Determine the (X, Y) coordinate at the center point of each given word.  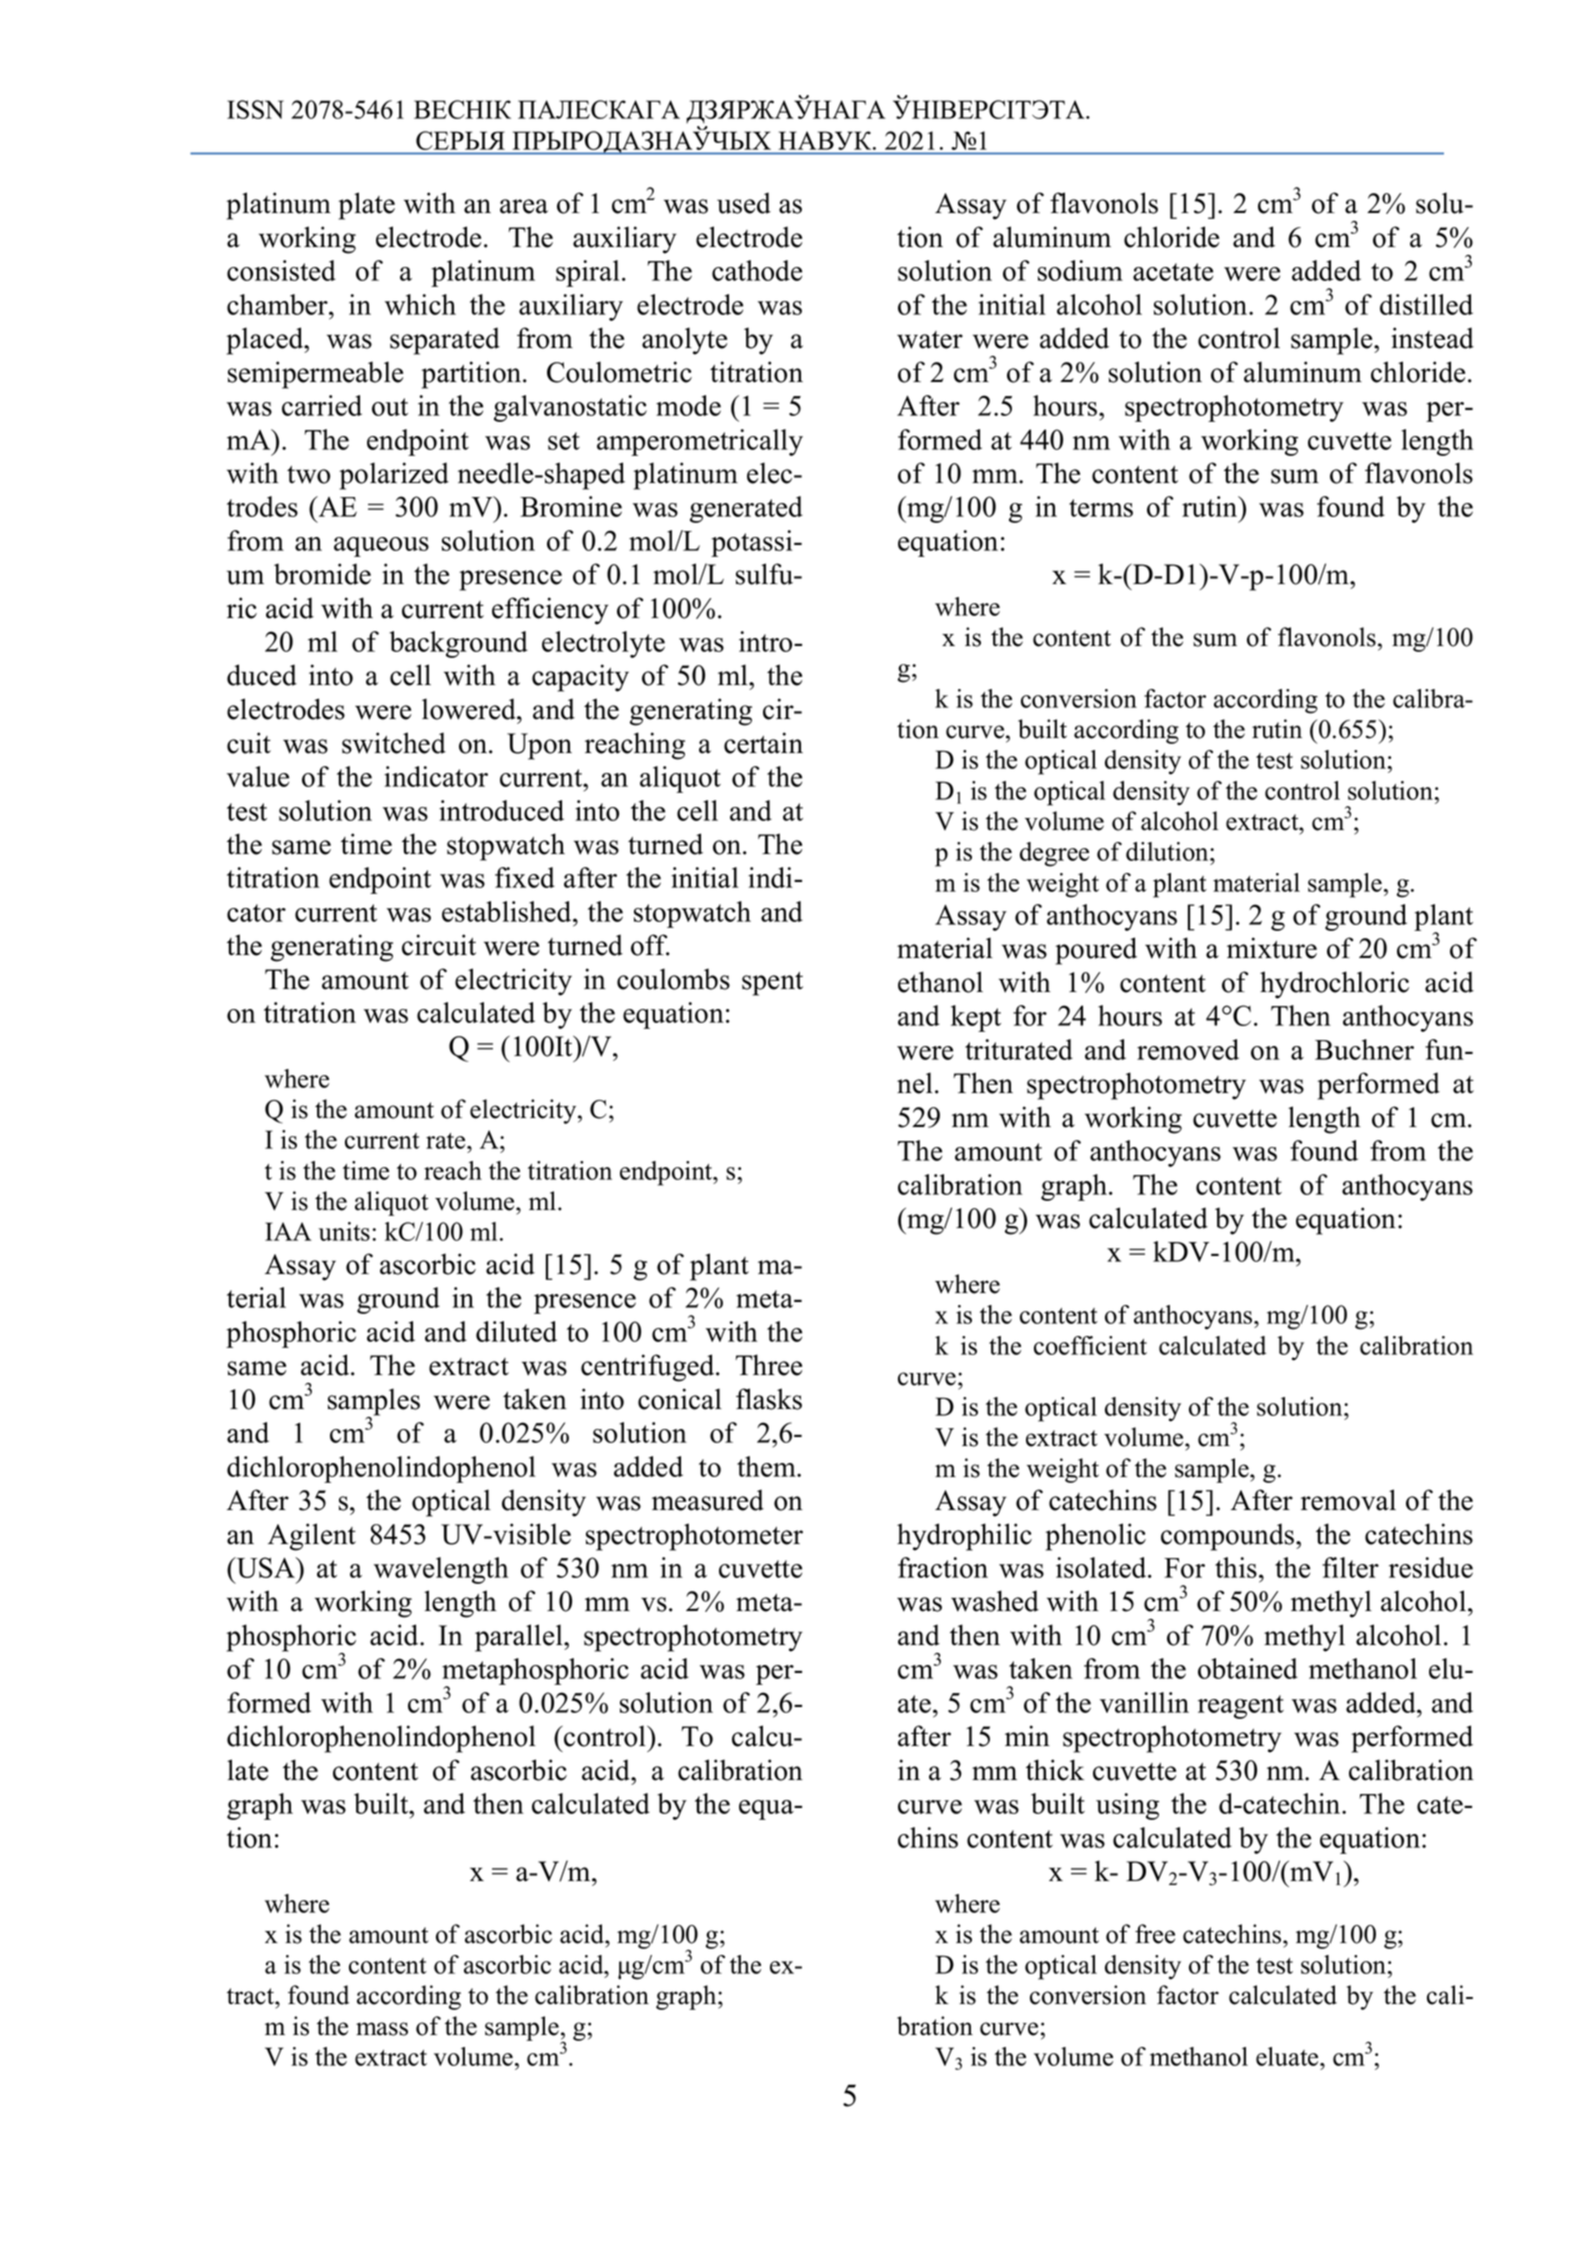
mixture (1272, 948)
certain (763, 743)
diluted (516, 1331)
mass (382, 2029)
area (524, 206)
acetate (1173, 272)
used (744, 203)
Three (768, 1365)
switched (394, 743)
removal (1348, 1500)
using (1127, 1806)
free (1155, 1934)
